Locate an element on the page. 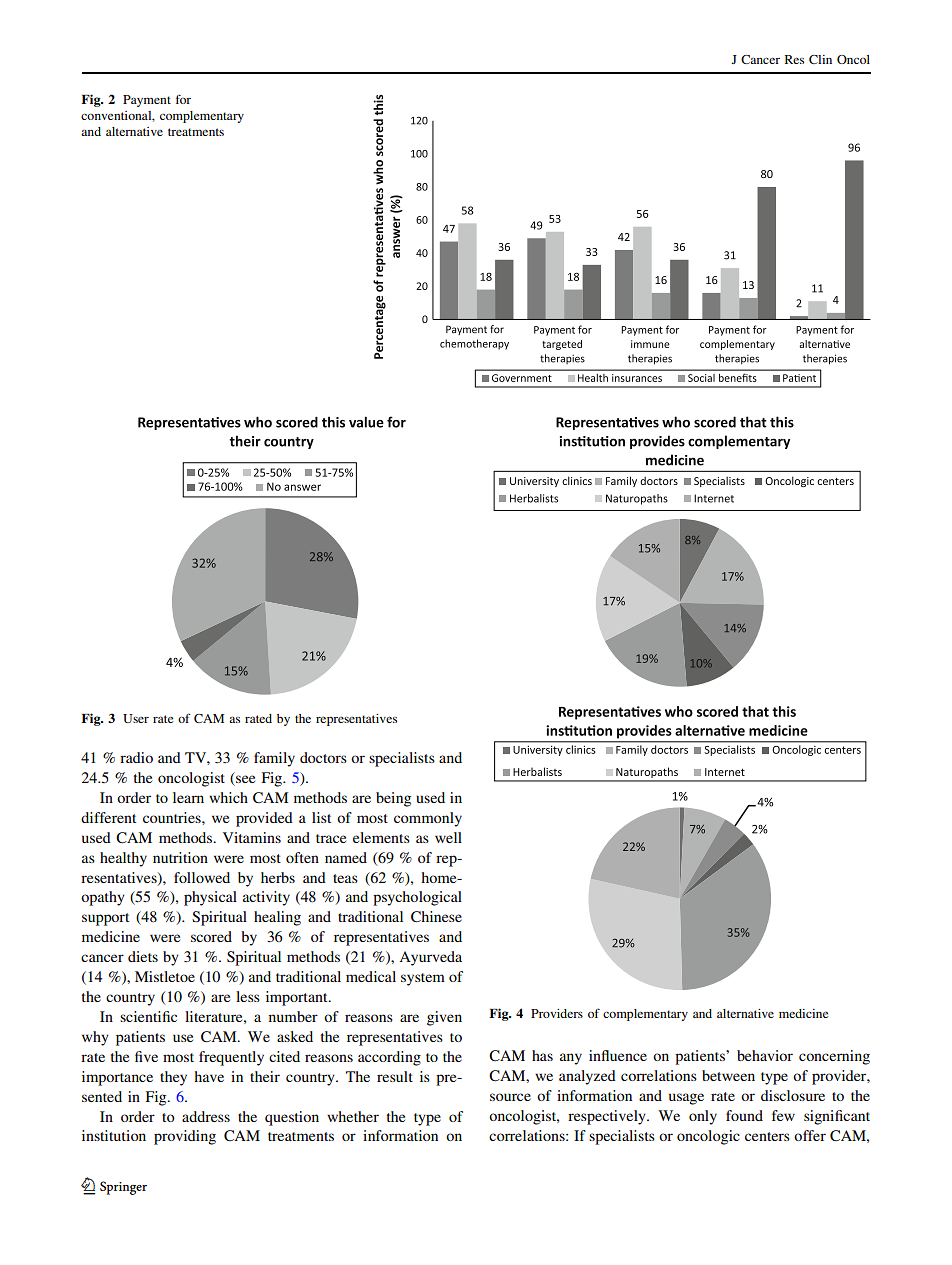 The height and width of the document is (1265, 952). Payment is located at coordinates (147, 101).
